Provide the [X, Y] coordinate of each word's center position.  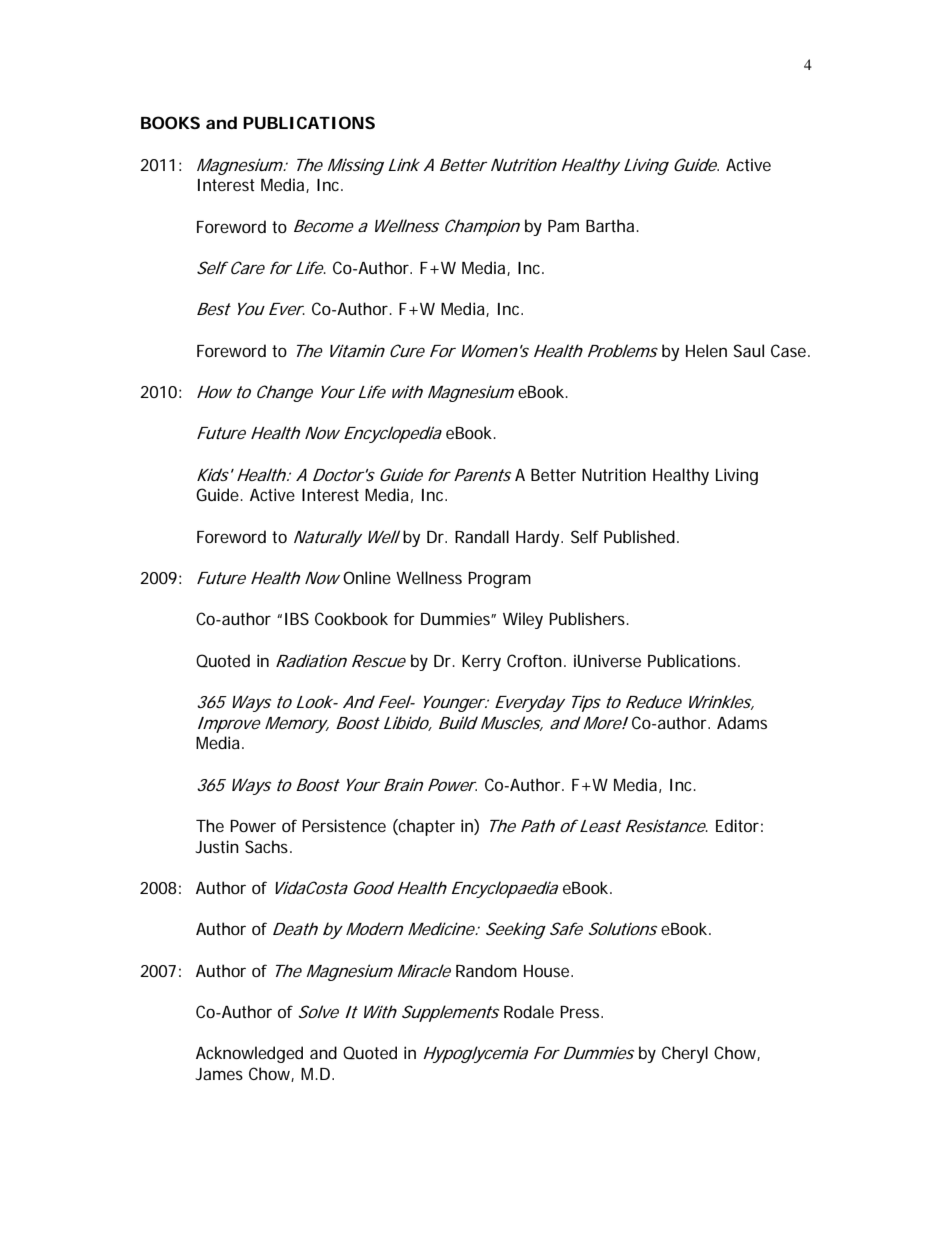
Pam [563, 226]
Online [367, 577]
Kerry [481, 663]
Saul [749, 350]
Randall [482, 536]
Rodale [529, 1011]
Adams [742, 722]
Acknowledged [249, 1054]
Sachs [268, 846]
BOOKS [170, 122]
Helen [706, 350]
